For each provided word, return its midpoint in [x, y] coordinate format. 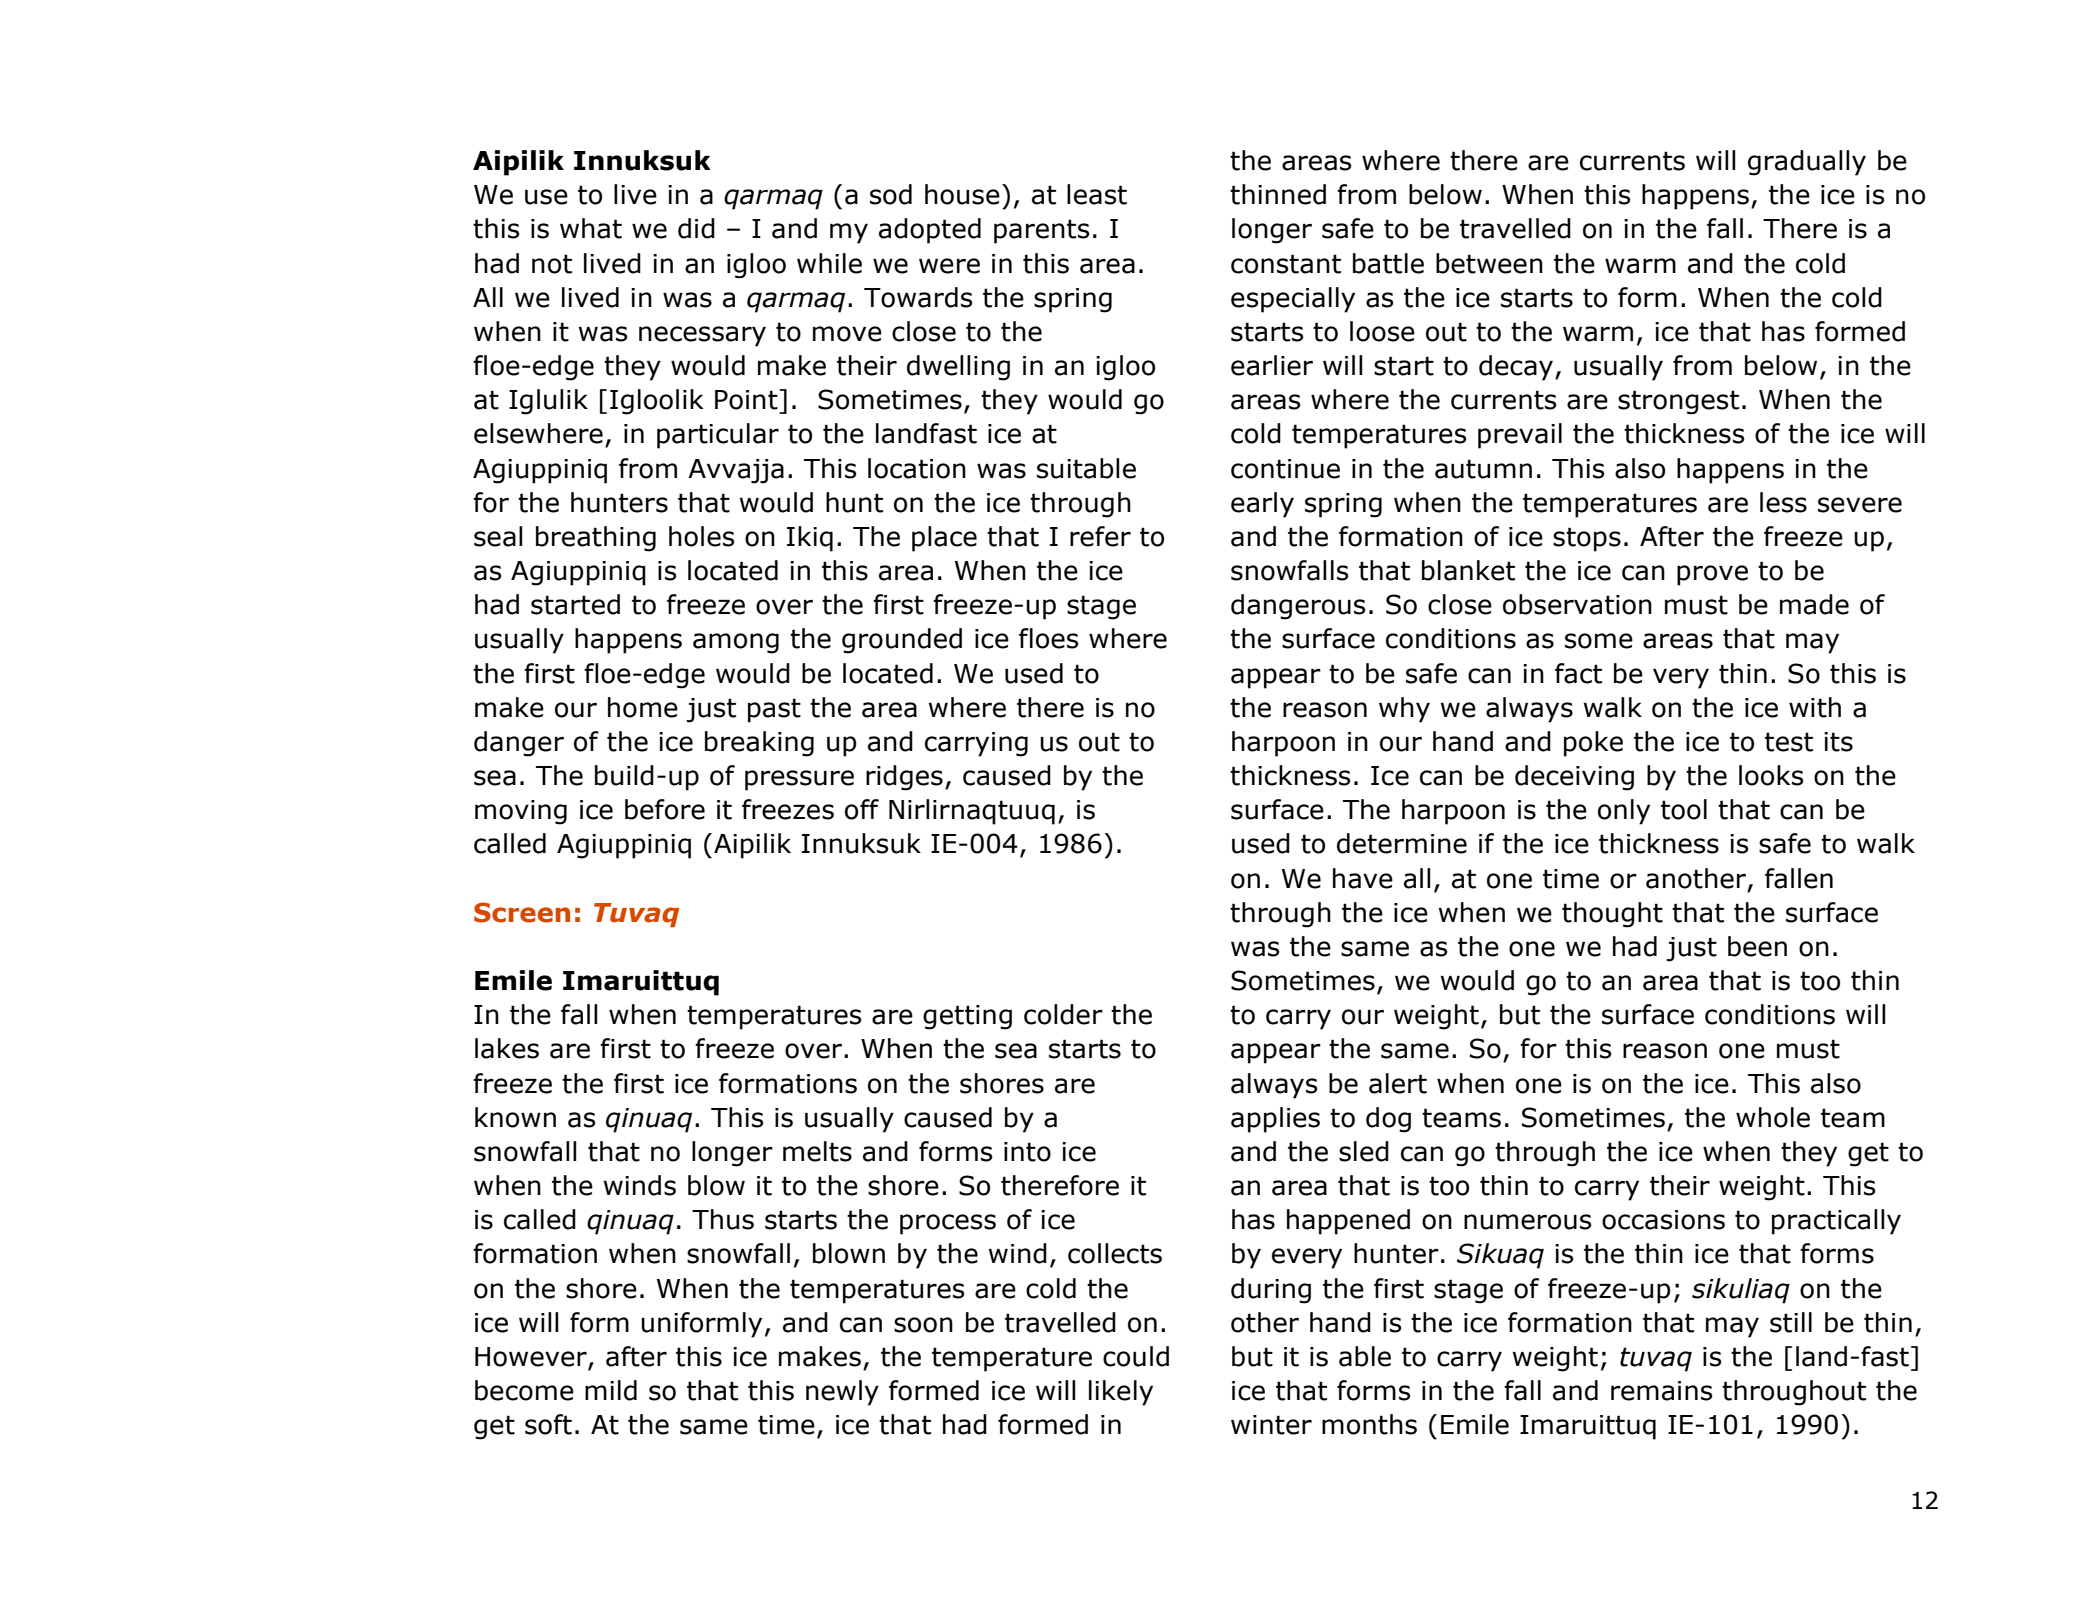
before [665, 809]
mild [611, 1390]
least [1097, 194]
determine [1402, 843]
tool [1684, 809]
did [696, 228]
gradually [1807, 163]
